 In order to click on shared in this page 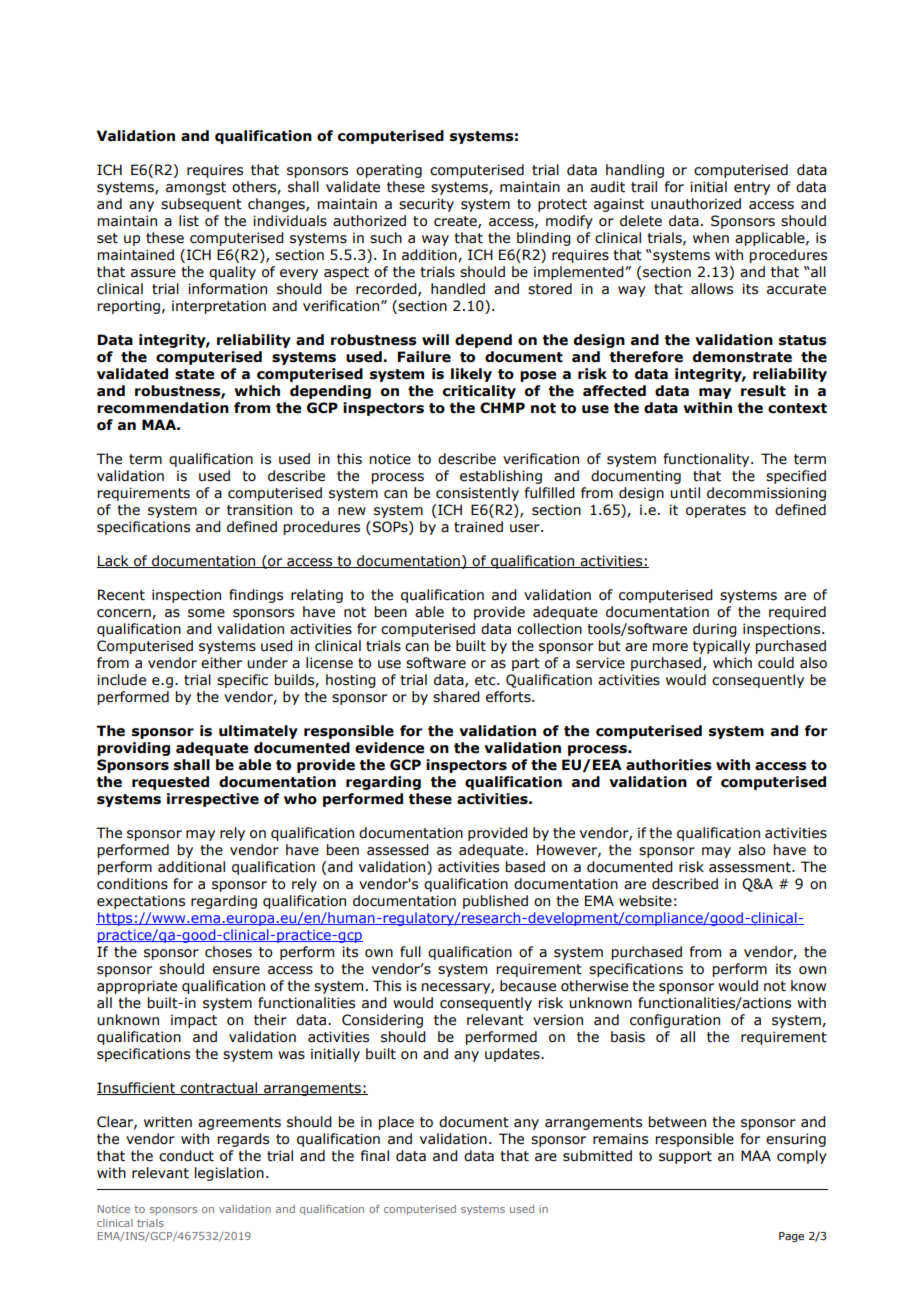, I will do `click(456, 697)`.
